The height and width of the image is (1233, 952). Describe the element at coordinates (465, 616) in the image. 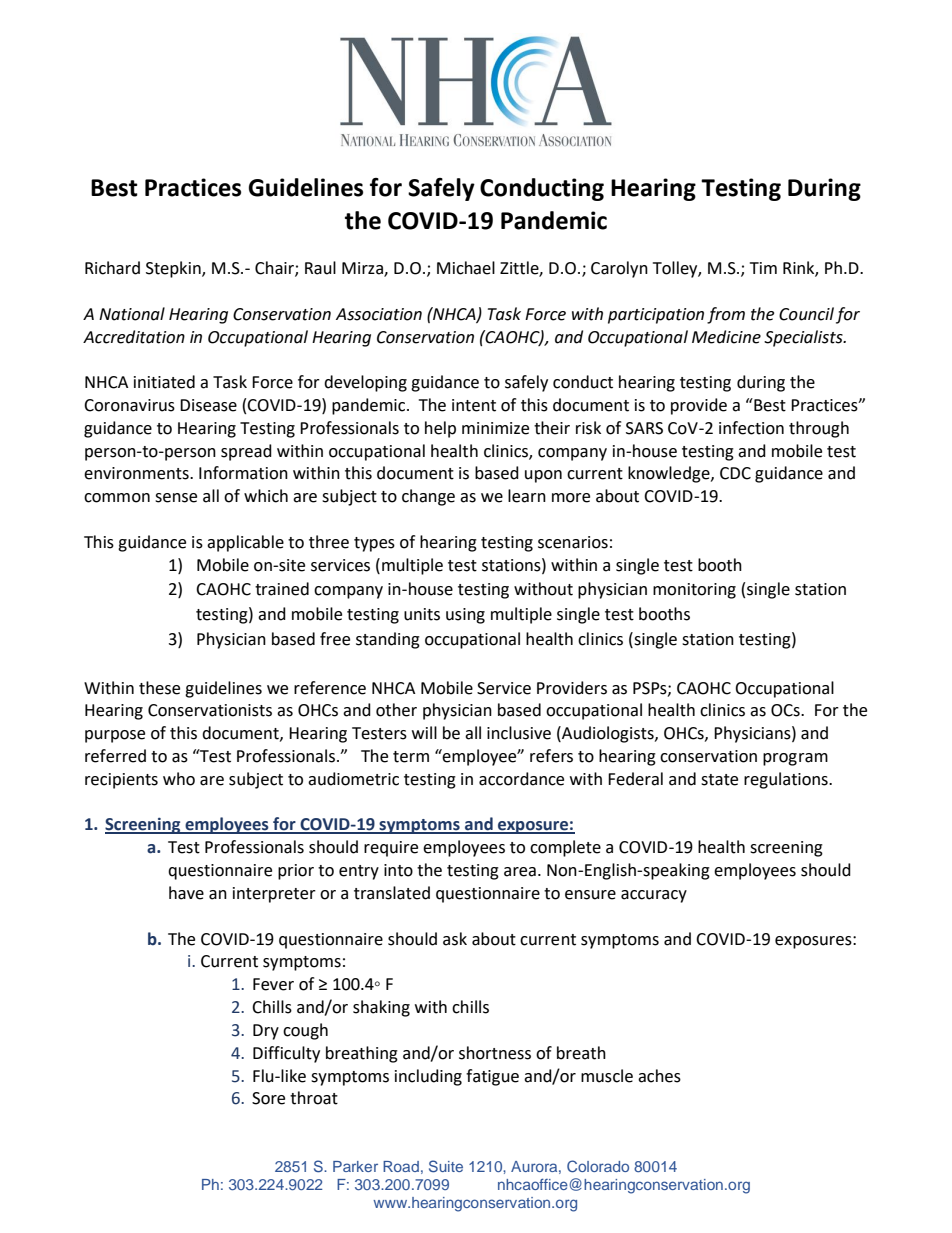

I see `using` at that location.
